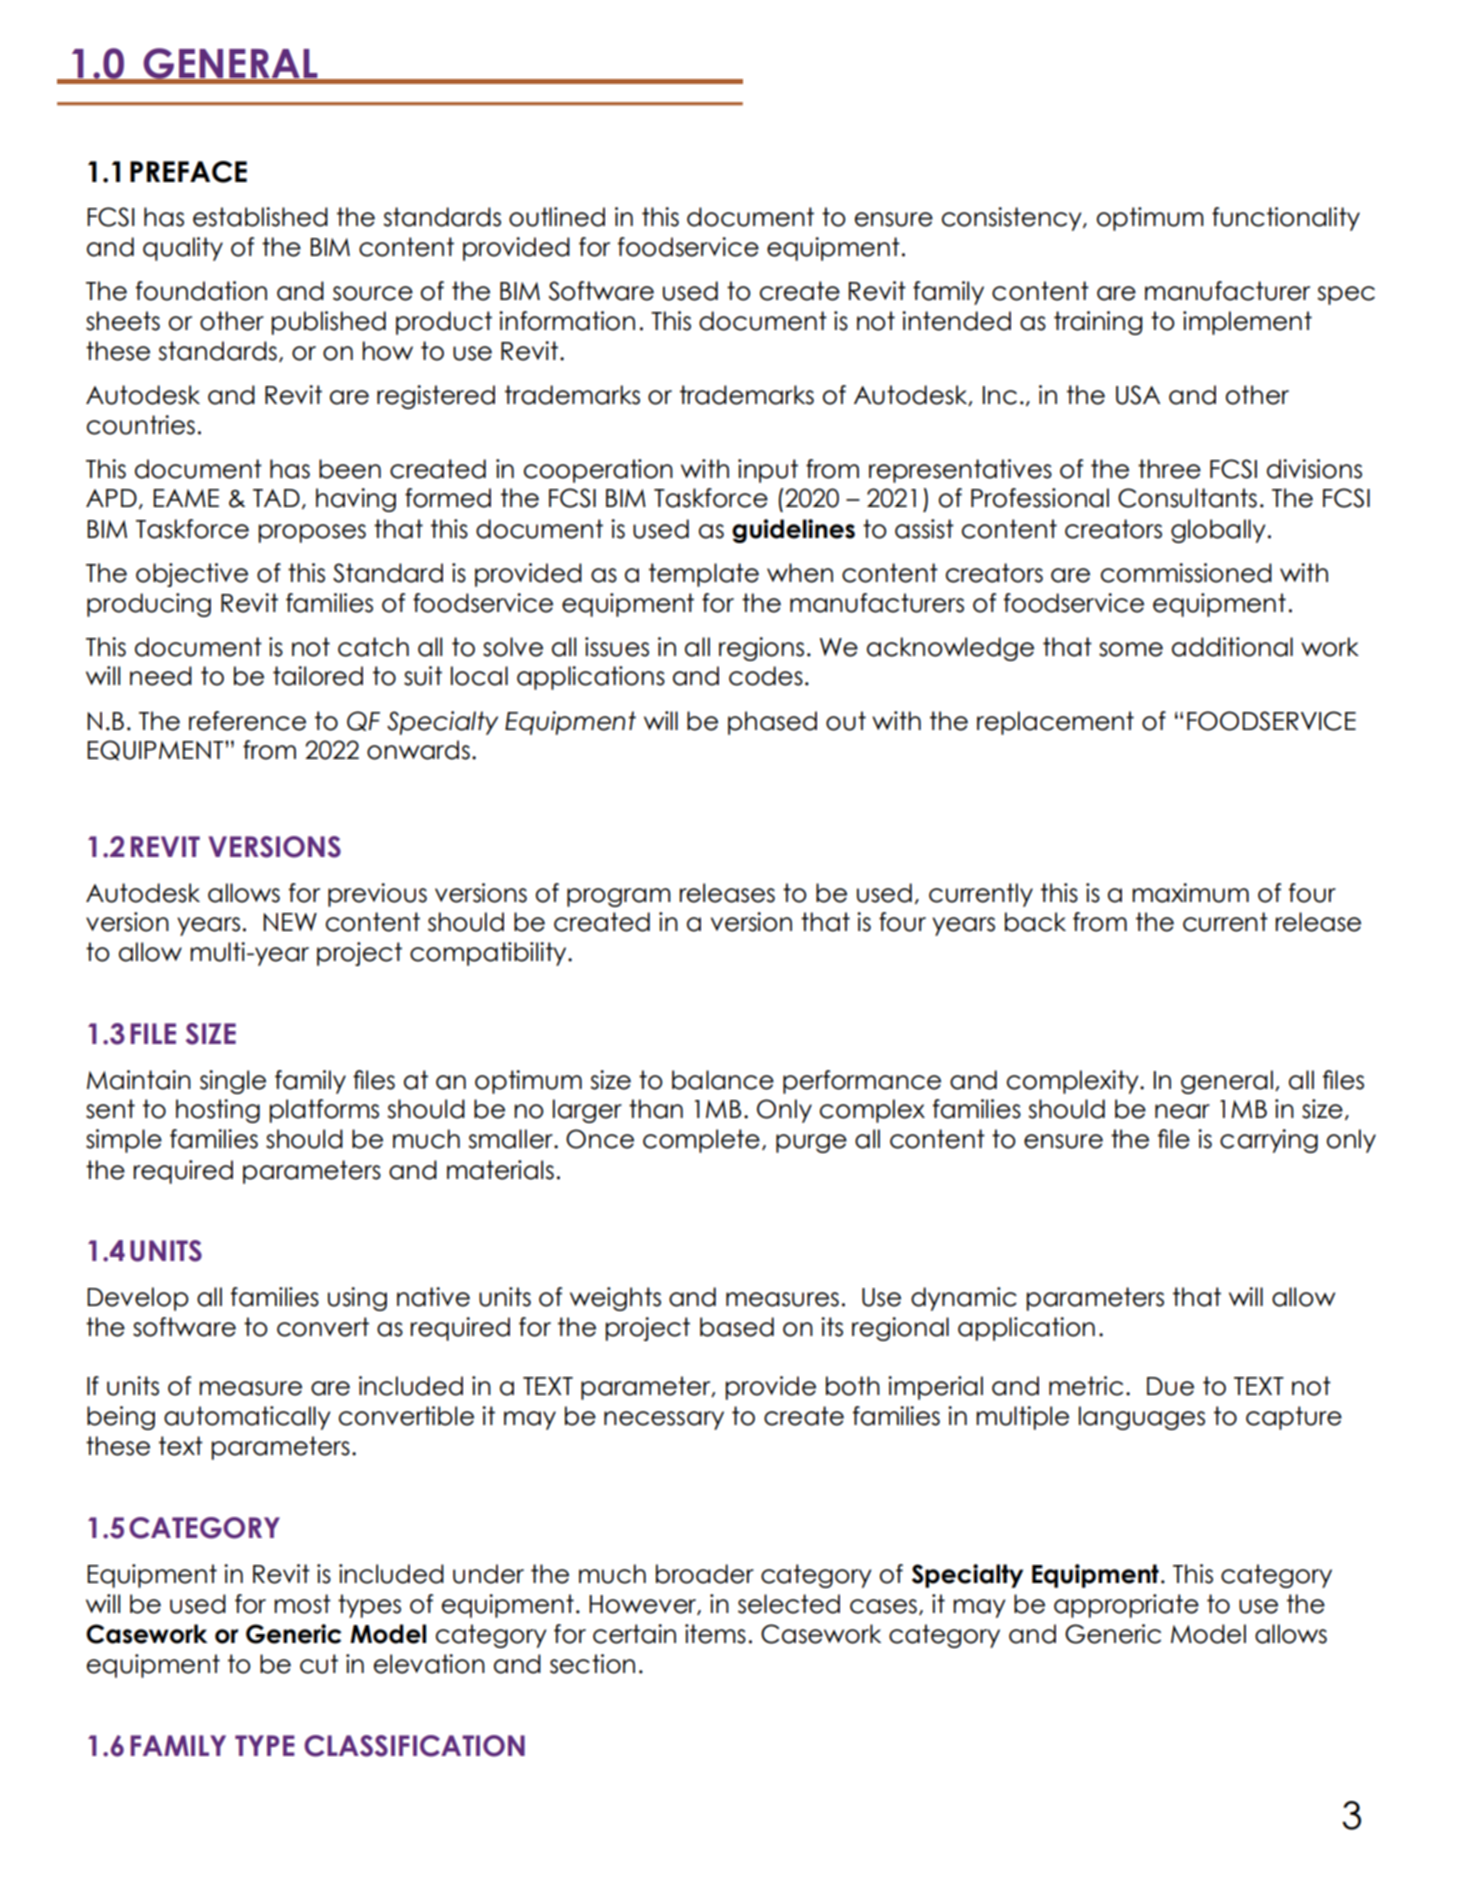 This document has height=1886, width=1457. Describe the element at coordinates (1190, 893) in the document. I see `maximum` at that location.
